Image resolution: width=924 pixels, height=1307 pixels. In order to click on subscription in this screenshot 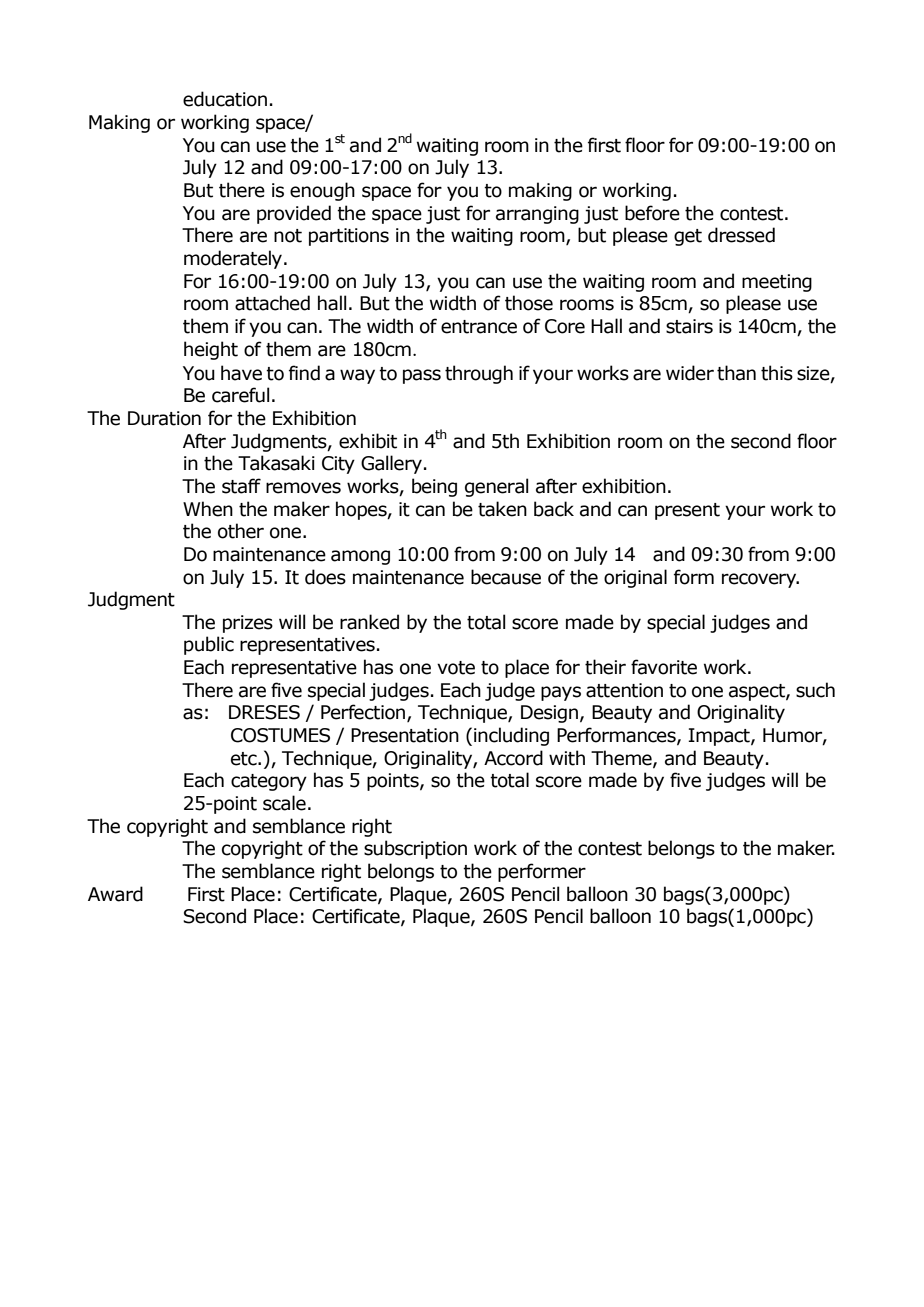, I will do `click(415, 849)`.
